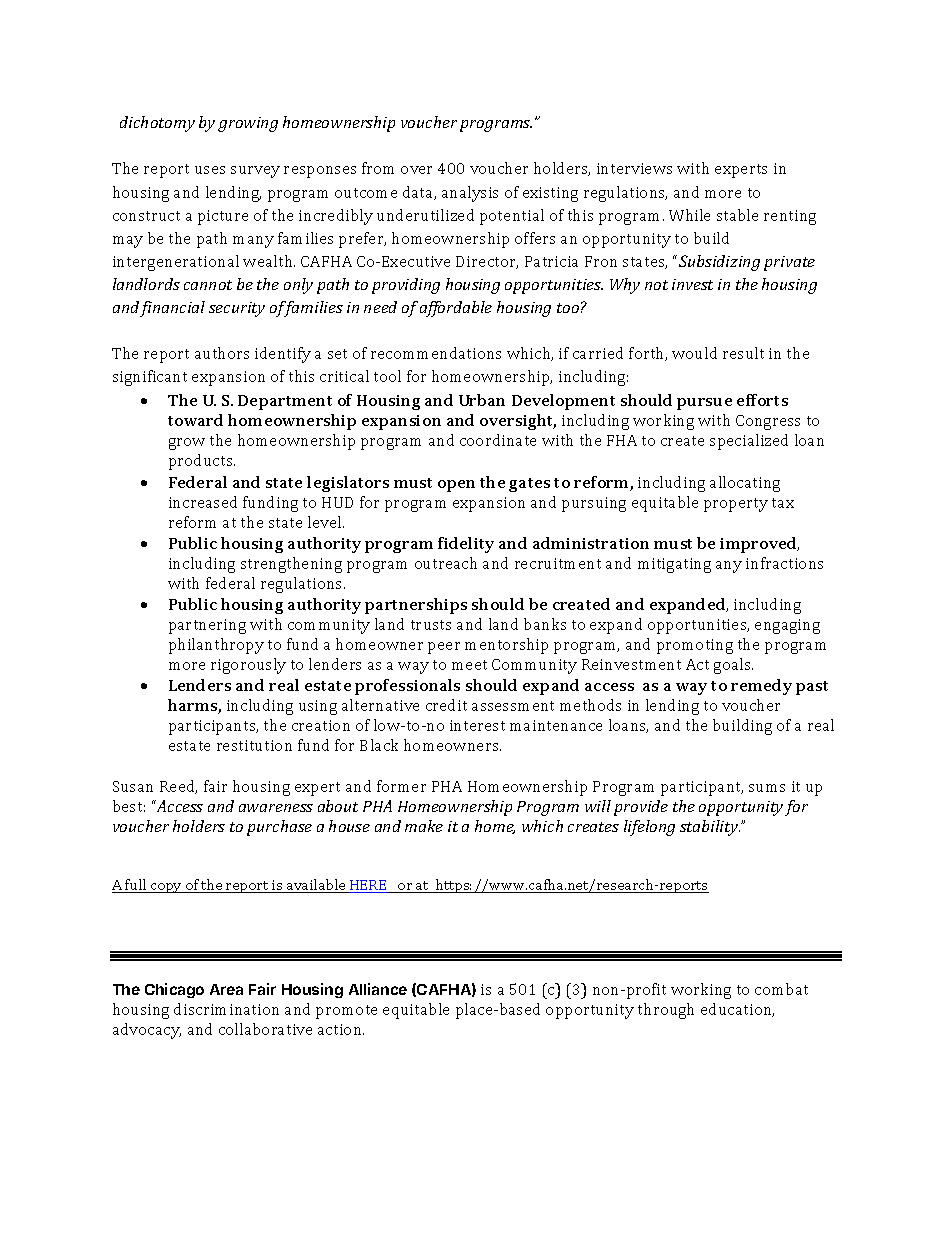 The width and height of the screenshot is (952, 1233). I want to click on stable, so click(737, 215).
